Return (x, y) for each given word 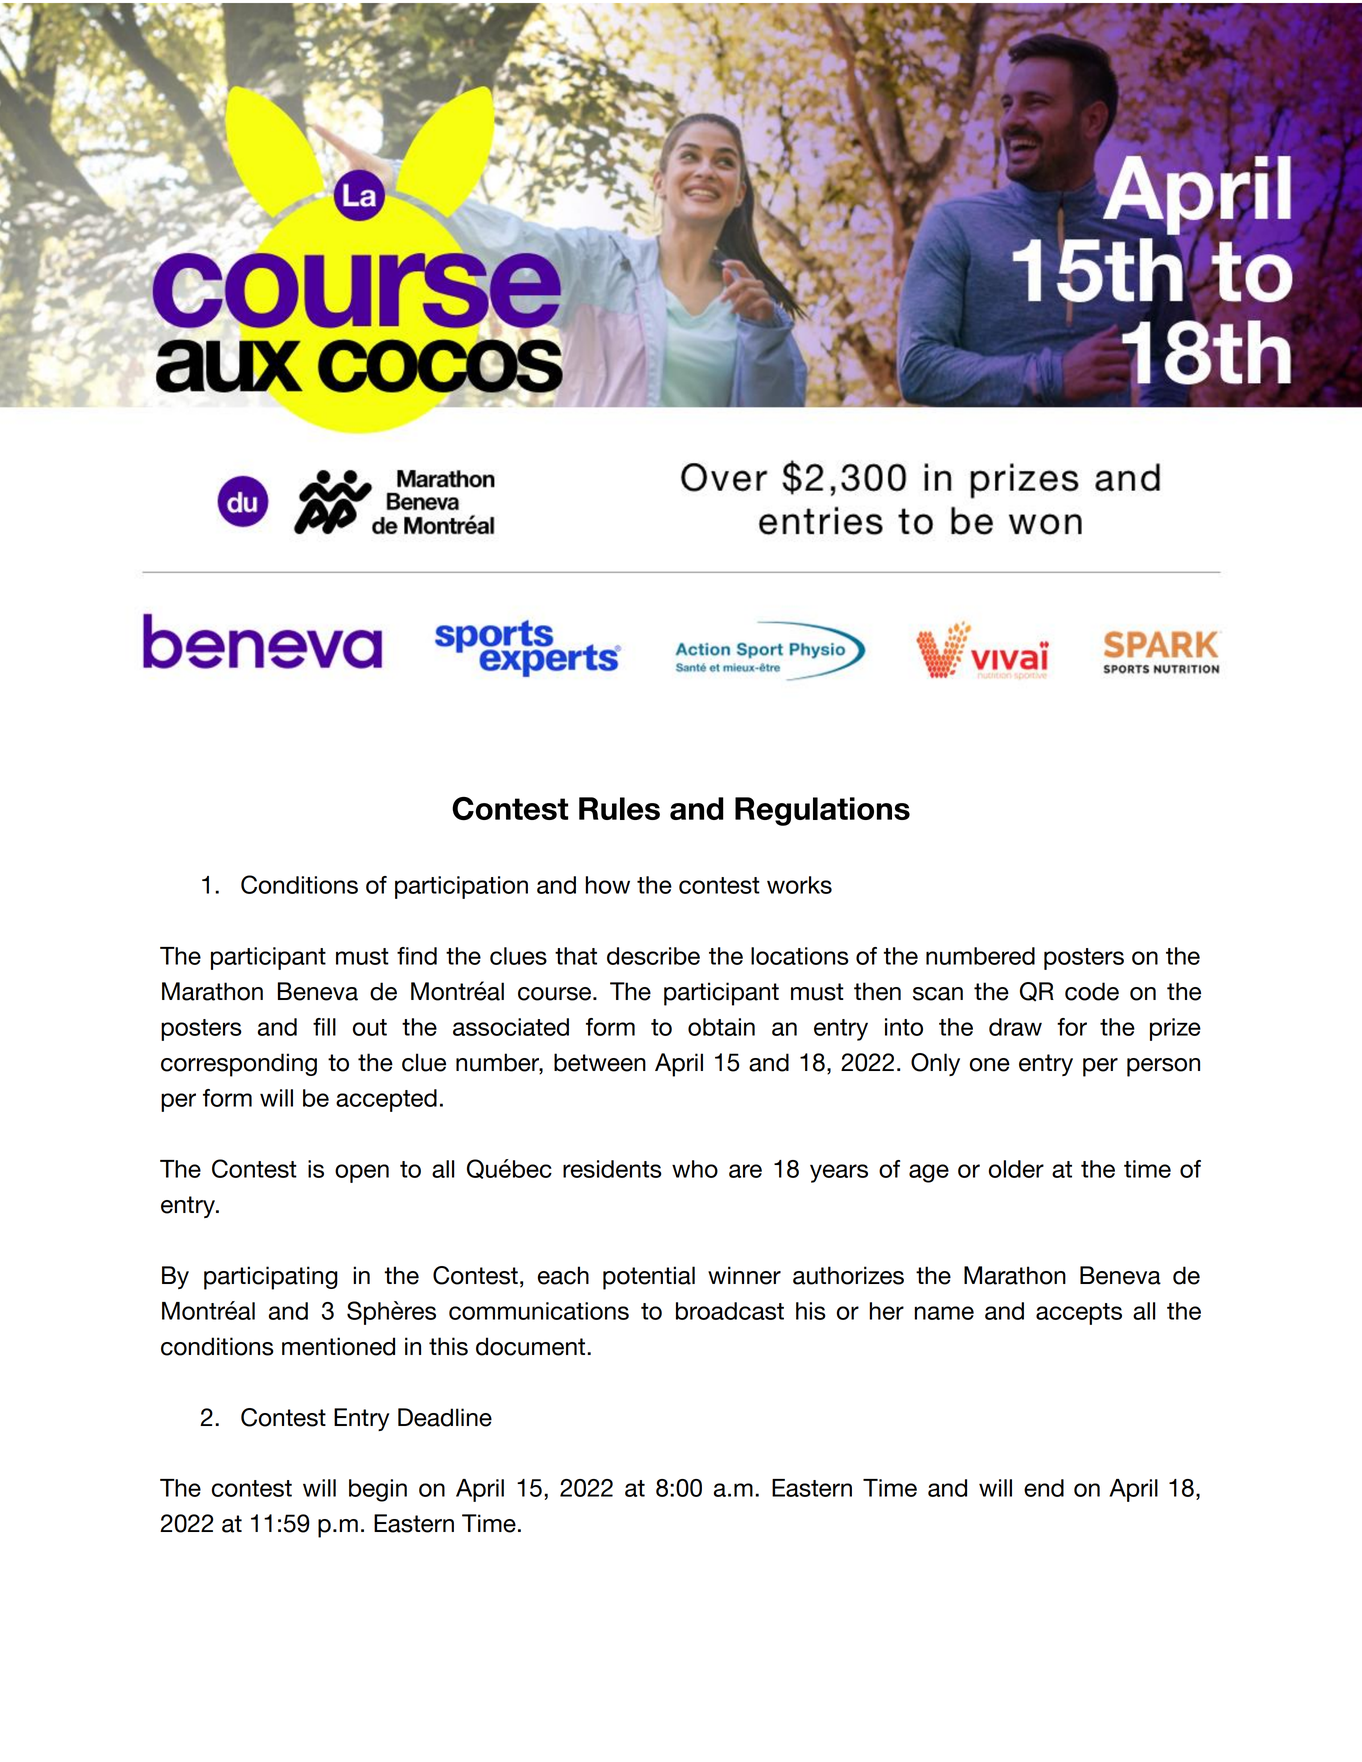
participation (461, 887)
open (362, 1173)
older (1016, 1169)
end (1044, 1488)
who (695, 1169)
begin (378, 1490)
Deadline (445, 1417)
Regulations (822, 811)
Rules (619, 808)
